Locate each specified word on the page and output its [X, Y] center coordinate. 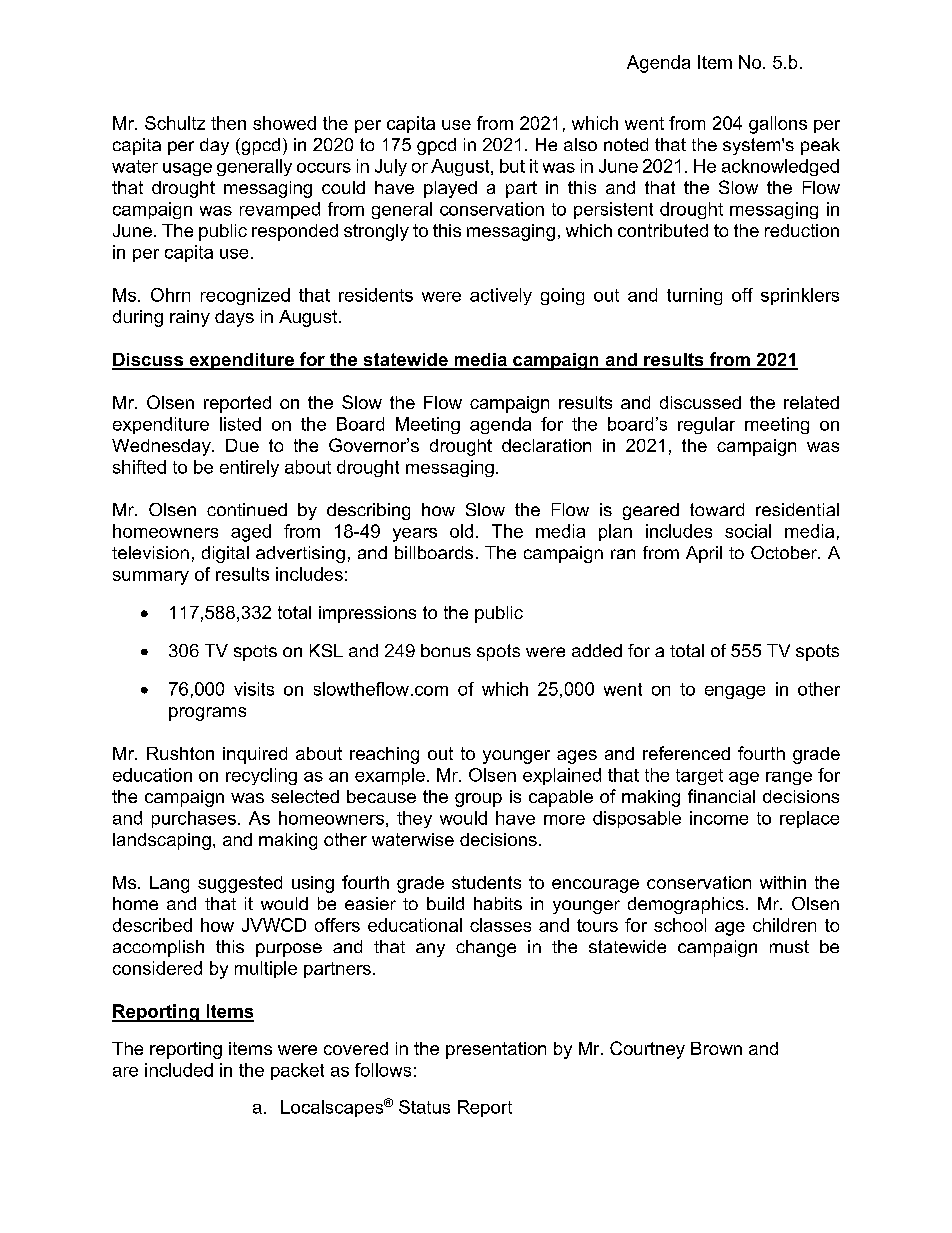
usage [187, 169]
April [704, 554]
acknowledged [780, 167]
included [179, 1070]
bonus [446, 650]
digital [225, 554]
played [450, 189]
